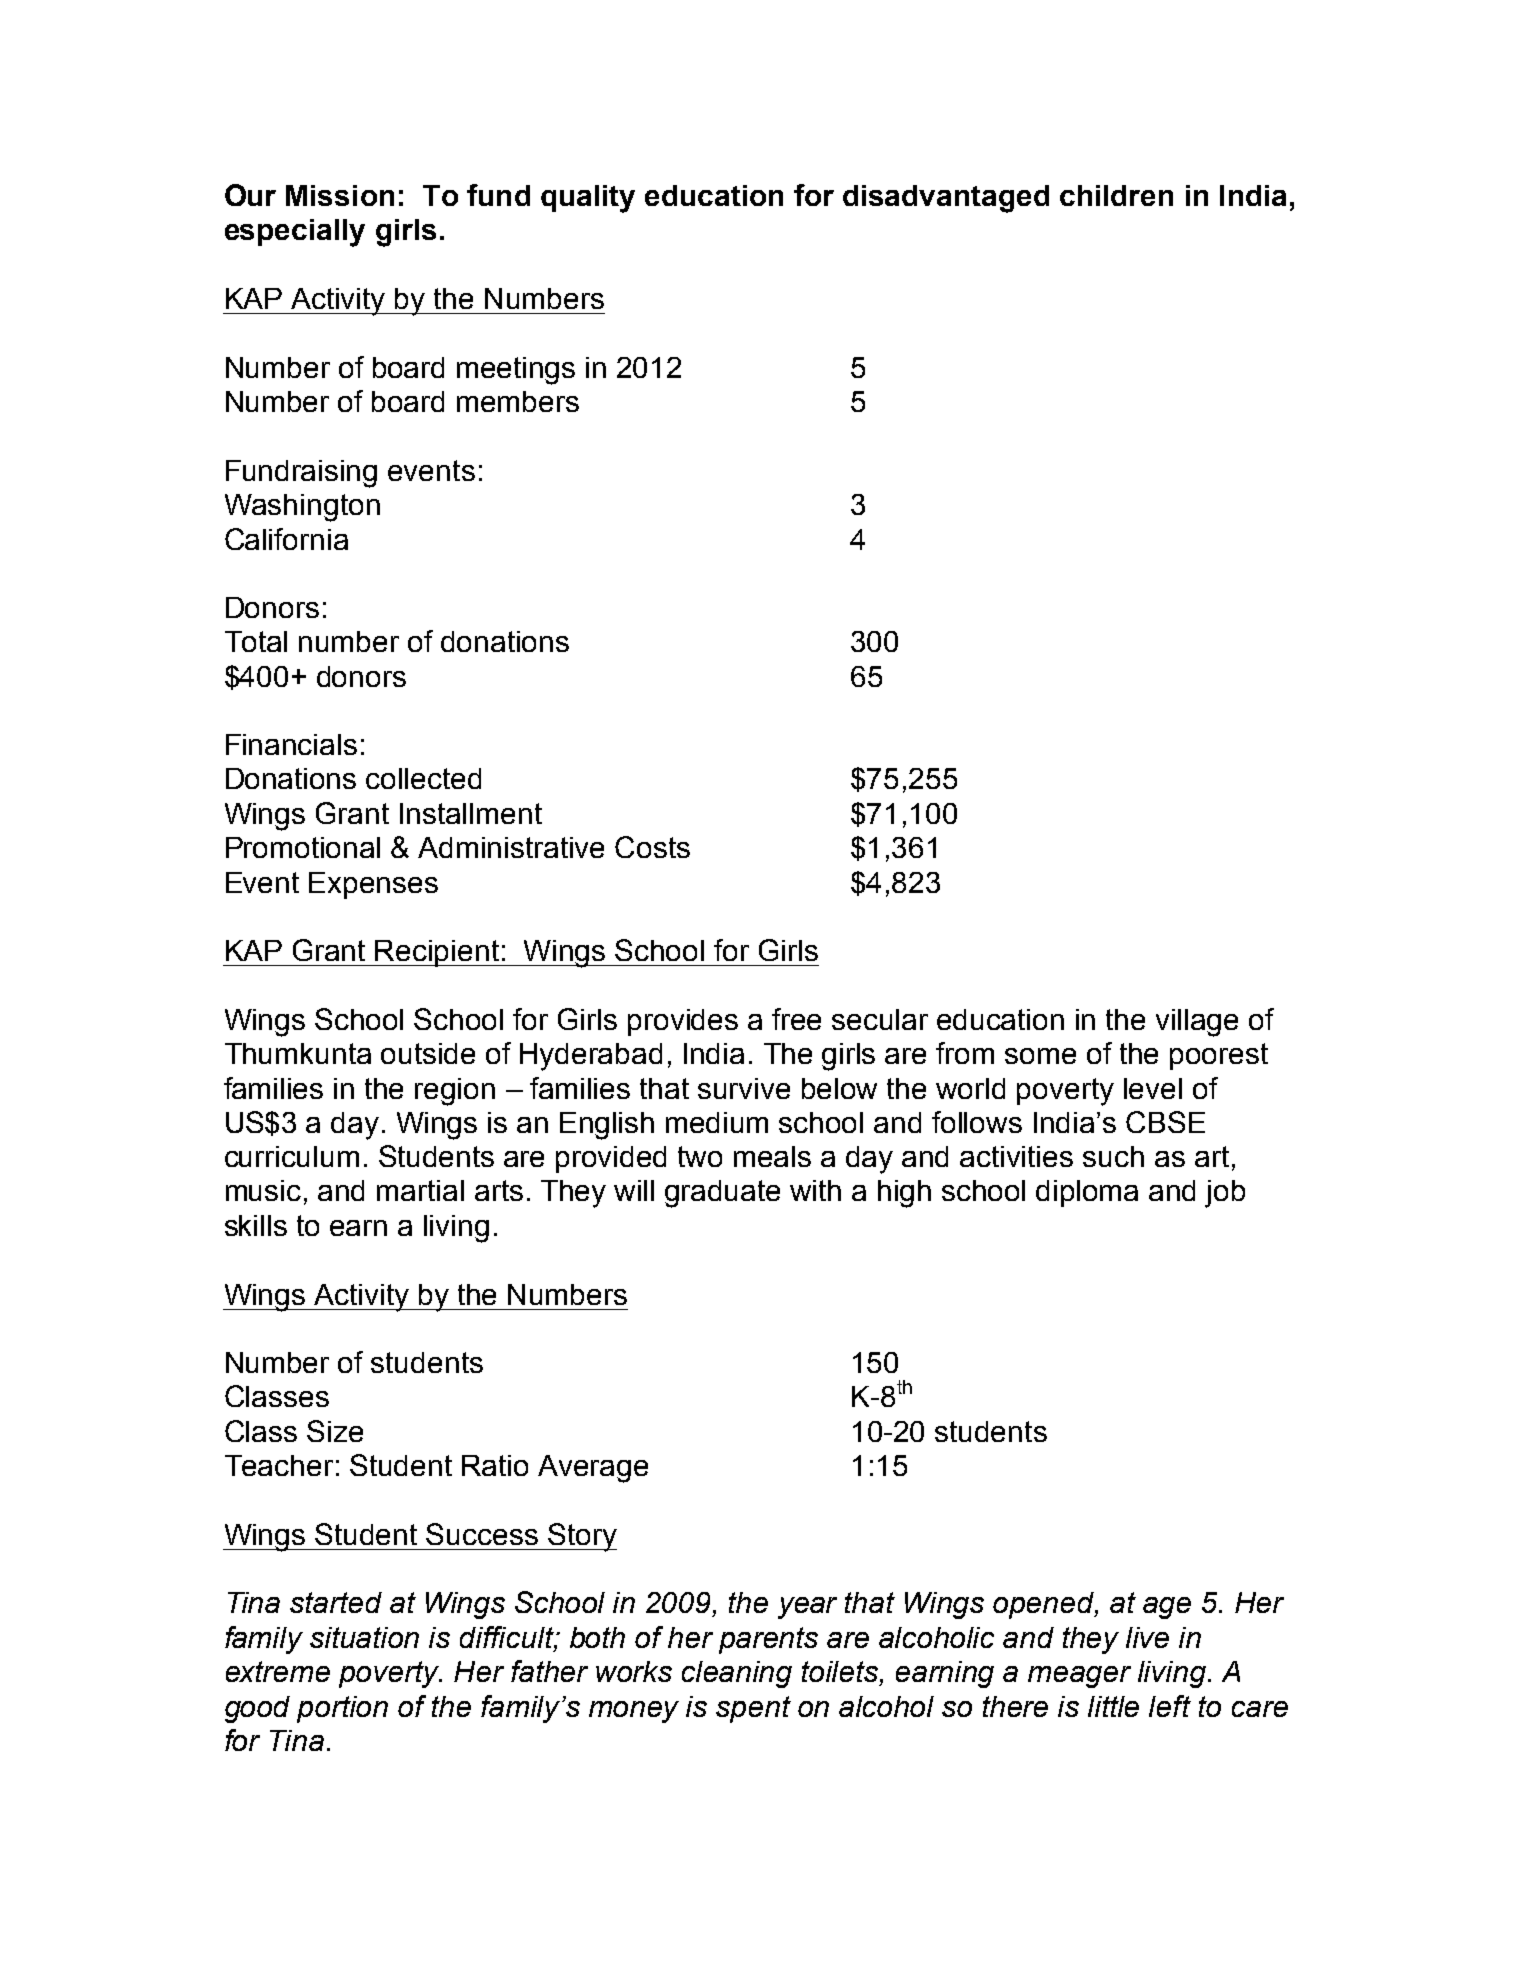 This screenshot has height=1970, width=1522. I want to click on Mission, so click(340, 195).
